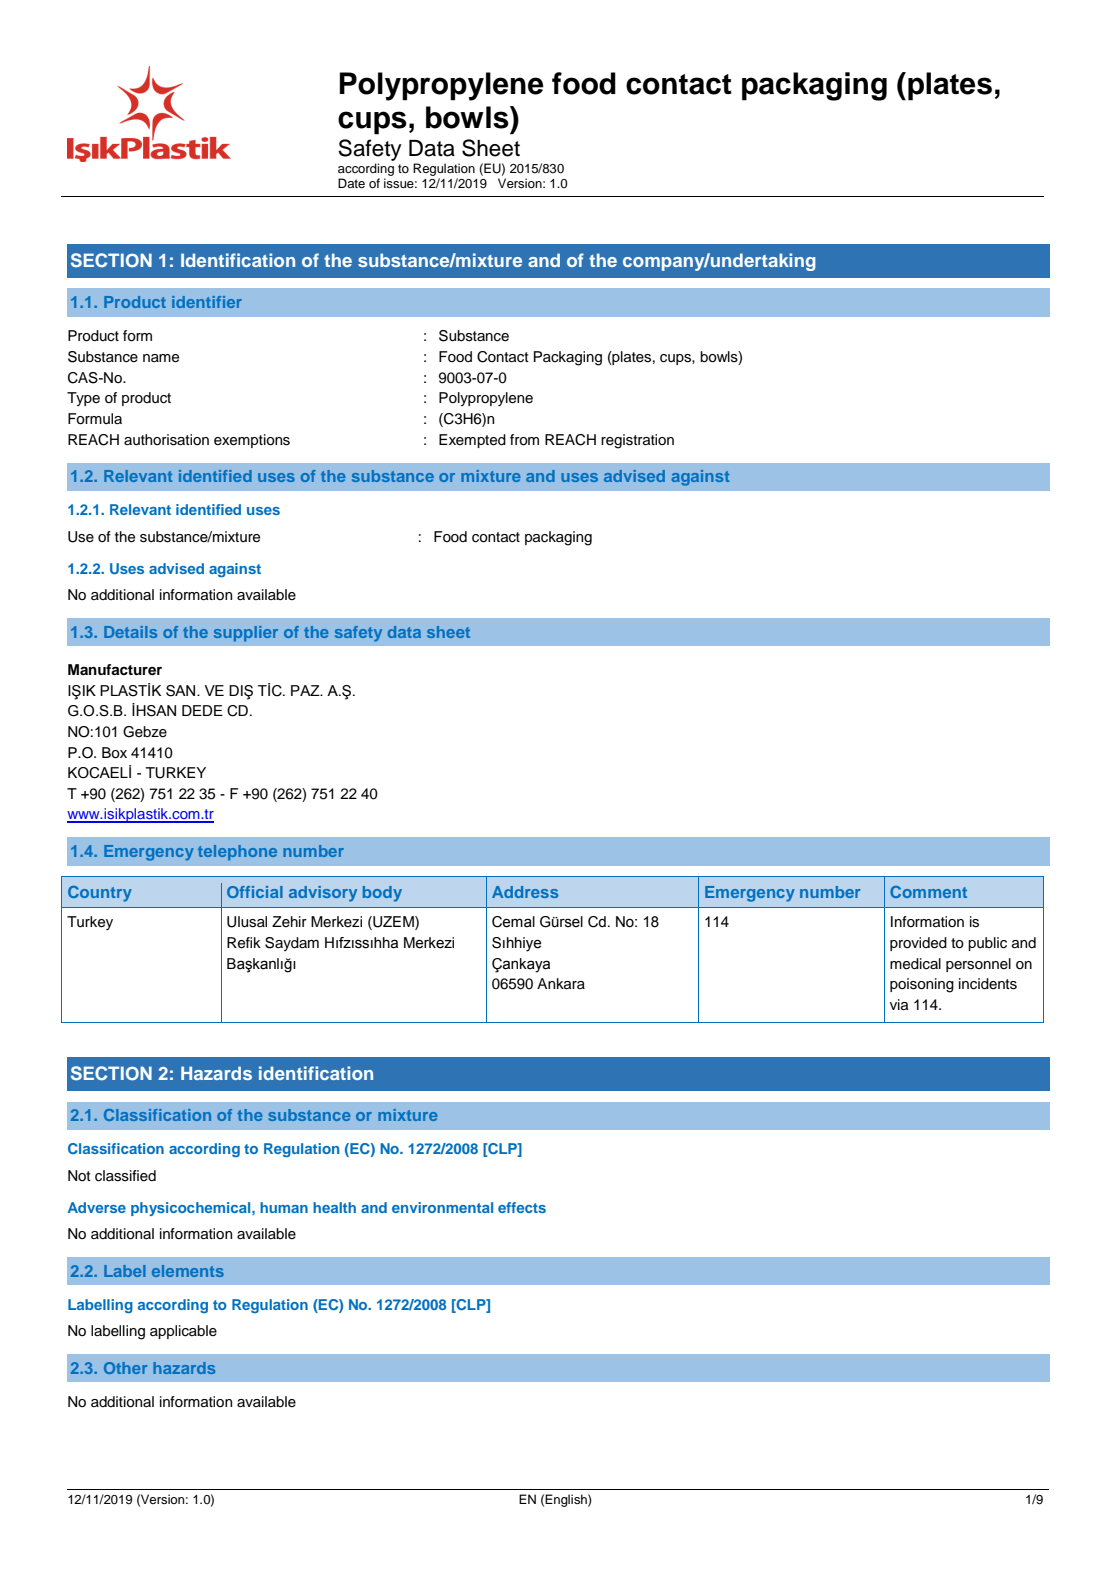 The width and height of the page is (1114, 1575). What do you see at coordinates (928, 892) in the page?
I see `Comment` at bounding box center [928, 892].
